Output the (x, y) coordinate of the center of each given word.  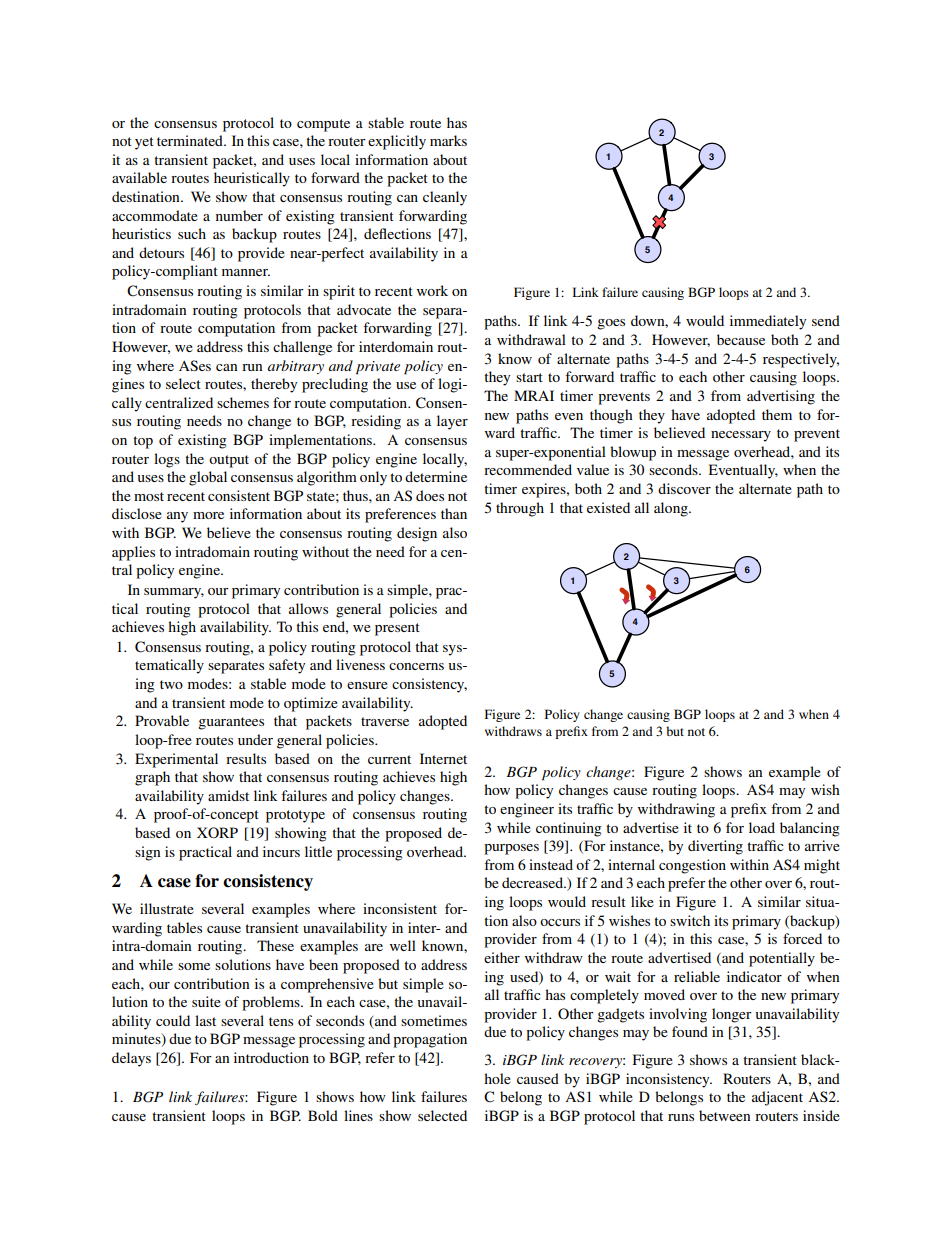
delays (131, 1059)
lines (358, 1115)
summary (174, 593)
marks (448, 140)
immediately (768, 322)
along (672, 509)
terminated (191, 140)
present (397, 629)
